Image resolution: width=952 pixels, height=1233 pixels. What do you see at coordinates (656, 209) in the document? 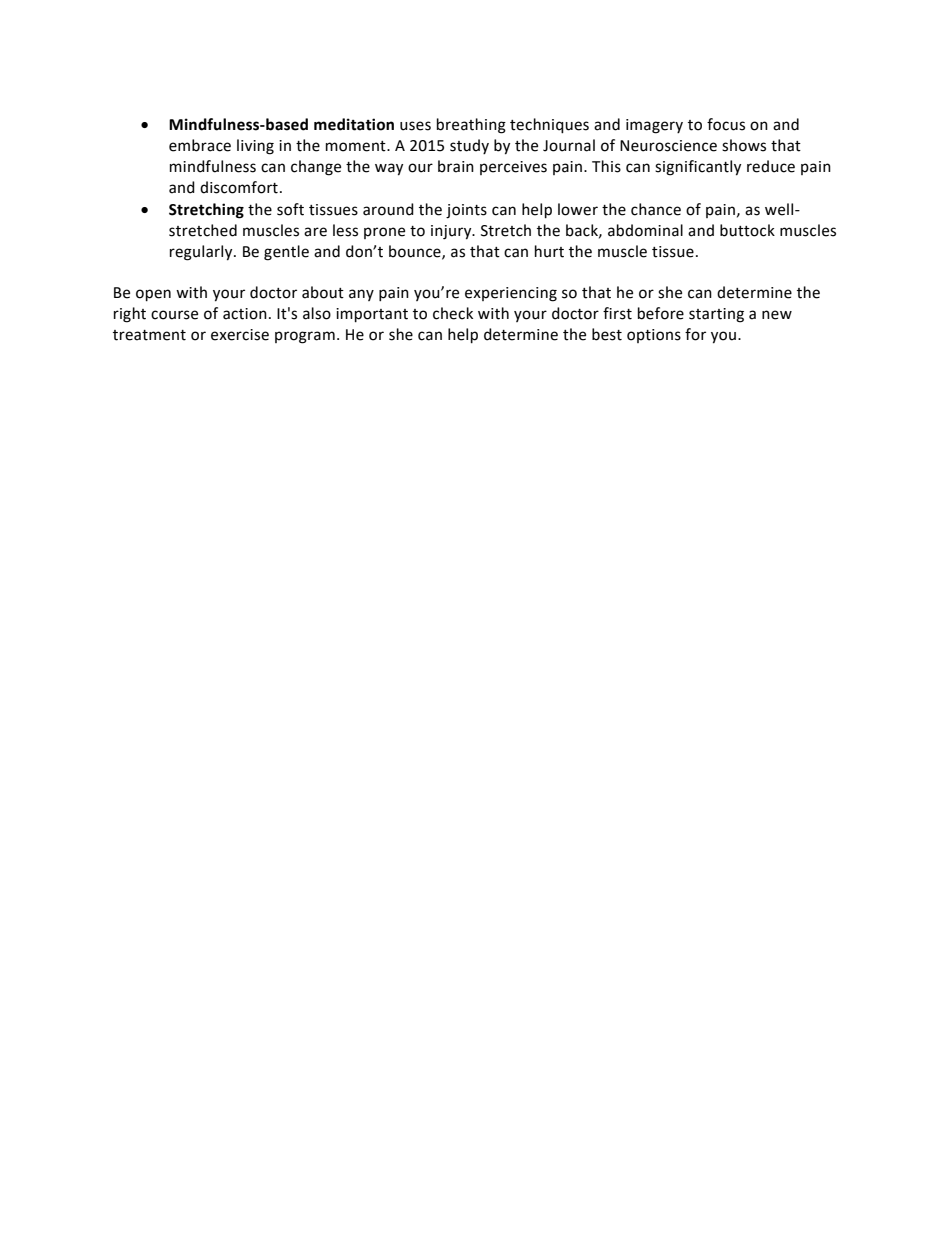
I see `chance` at bounding box center [656, 209].
